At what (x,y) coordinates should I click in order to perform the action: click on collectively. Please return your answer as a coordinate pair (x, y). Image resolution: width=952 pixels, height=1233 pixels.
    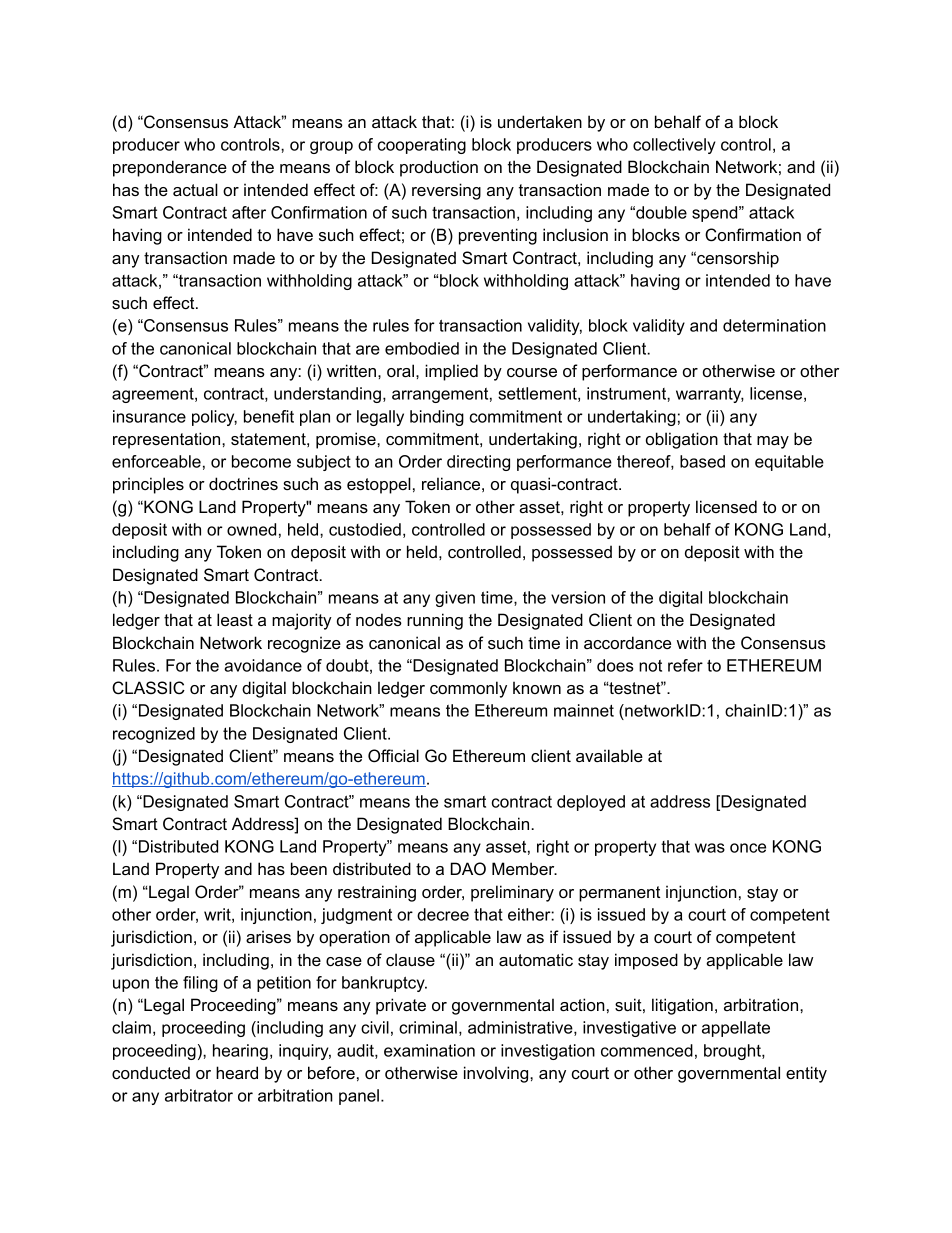
    Looking at the image, I should click on (674, 146).
